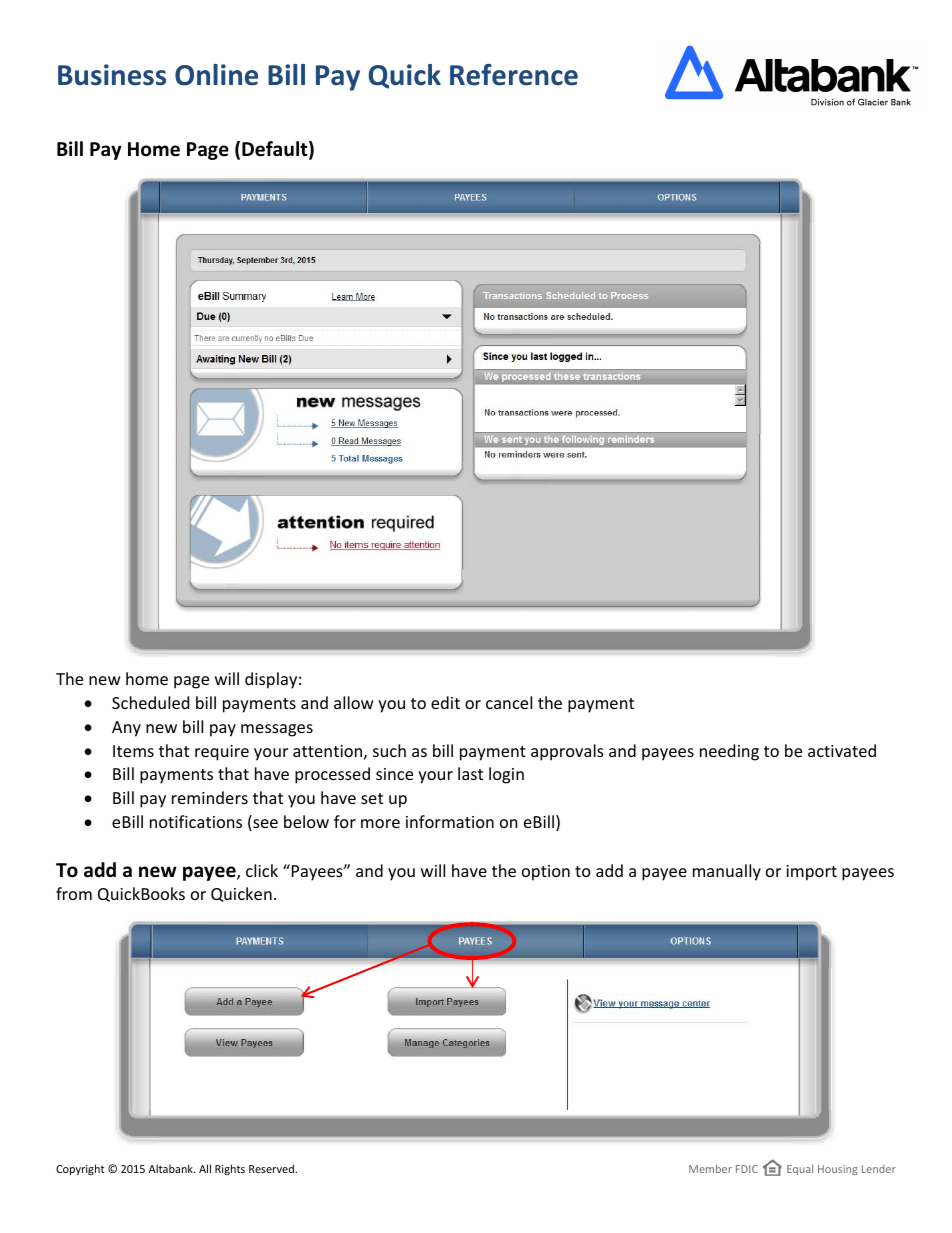 The width and height of the screenshot is (952, 1233). I want to click on Any, so click(126, 729).
